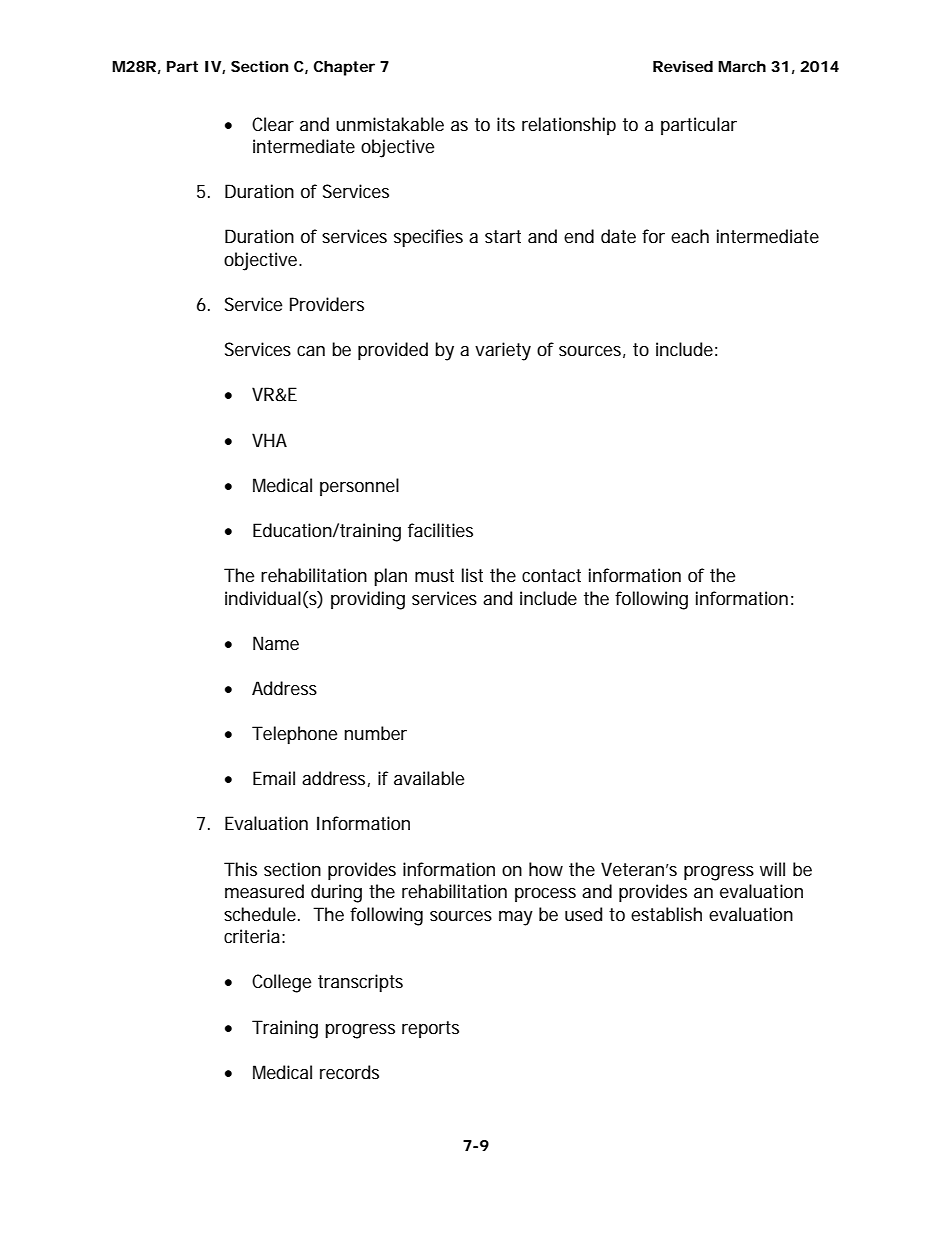  I want to click on variety, so click(503, 351).
